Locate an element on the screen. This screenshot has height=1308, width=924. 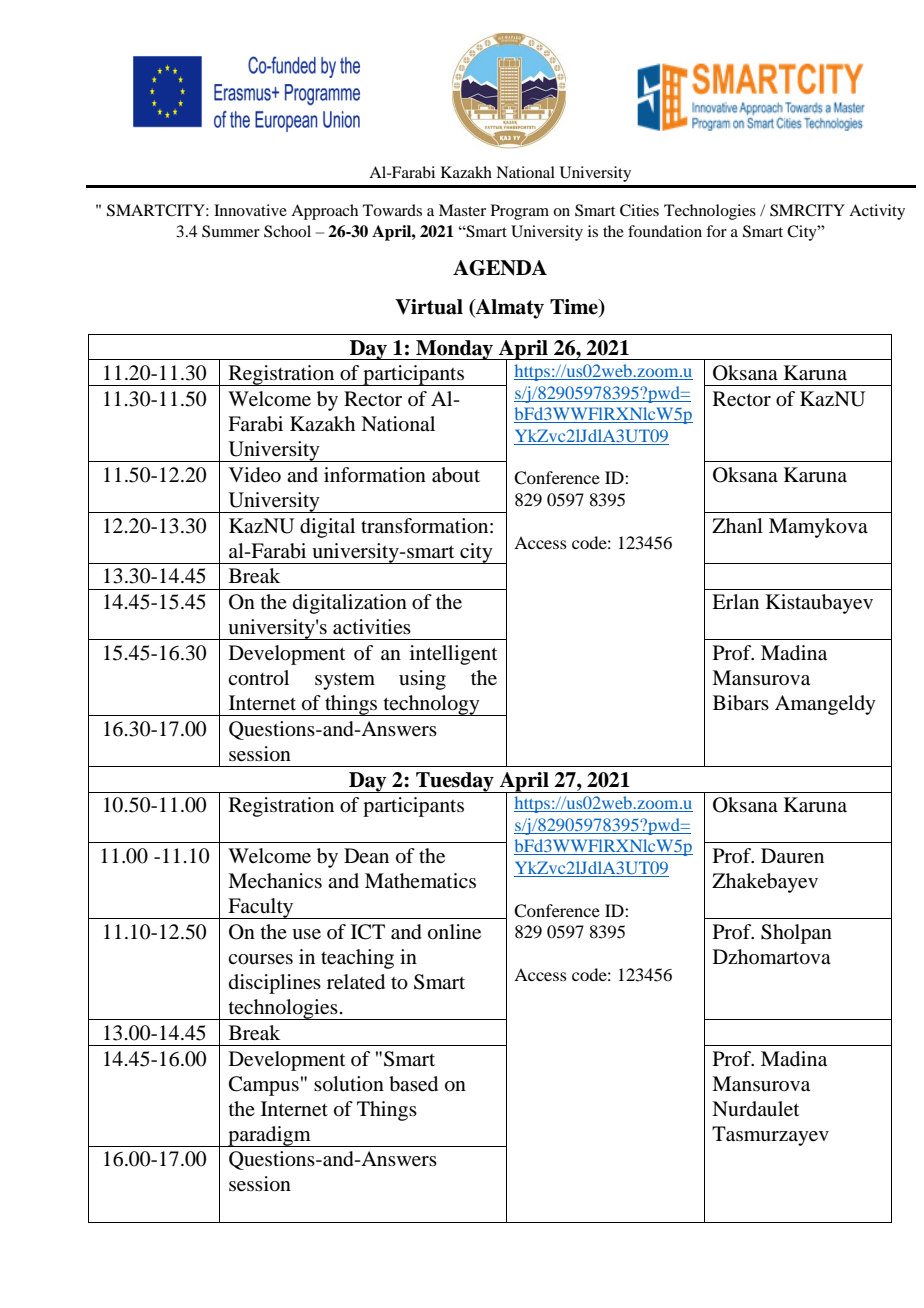
Activity is located at coordinates (877, 212).
